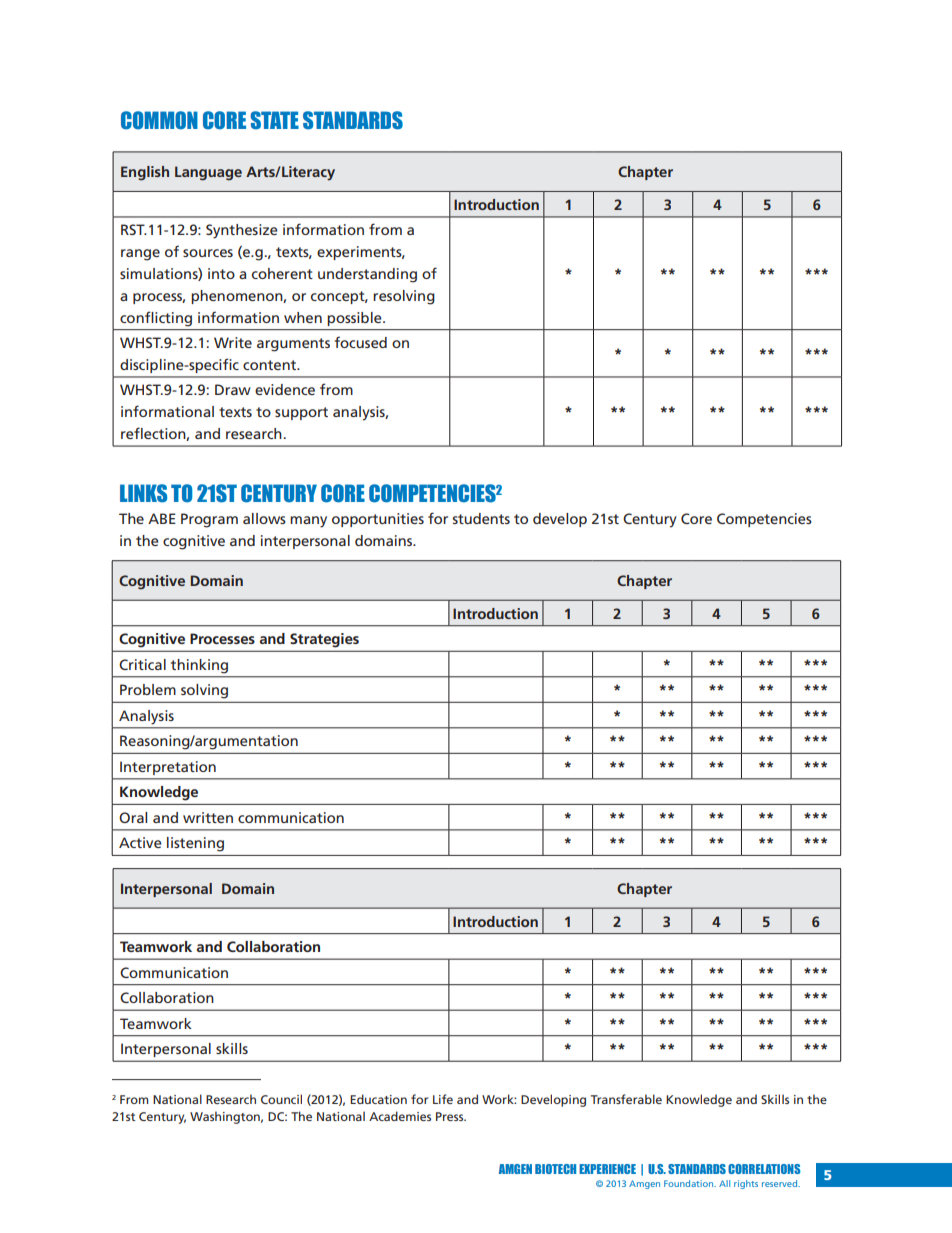 The width and height of the image is (952, 1233). Describe the element at coordinates (481, 518) in the image. I see `students` at that location.
